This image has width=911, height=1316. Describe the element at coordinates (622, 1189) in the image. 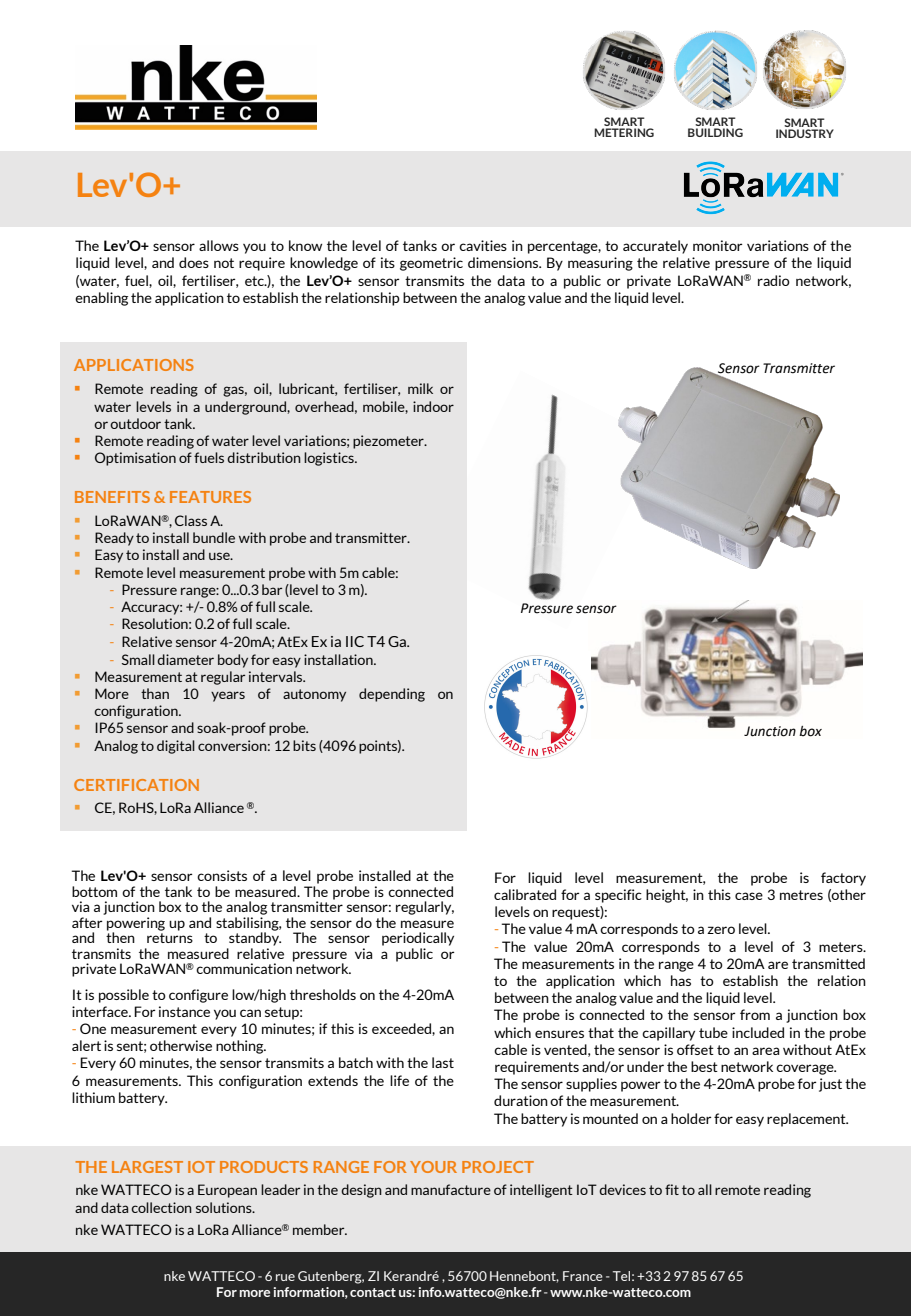

I see `devices` at that location.
